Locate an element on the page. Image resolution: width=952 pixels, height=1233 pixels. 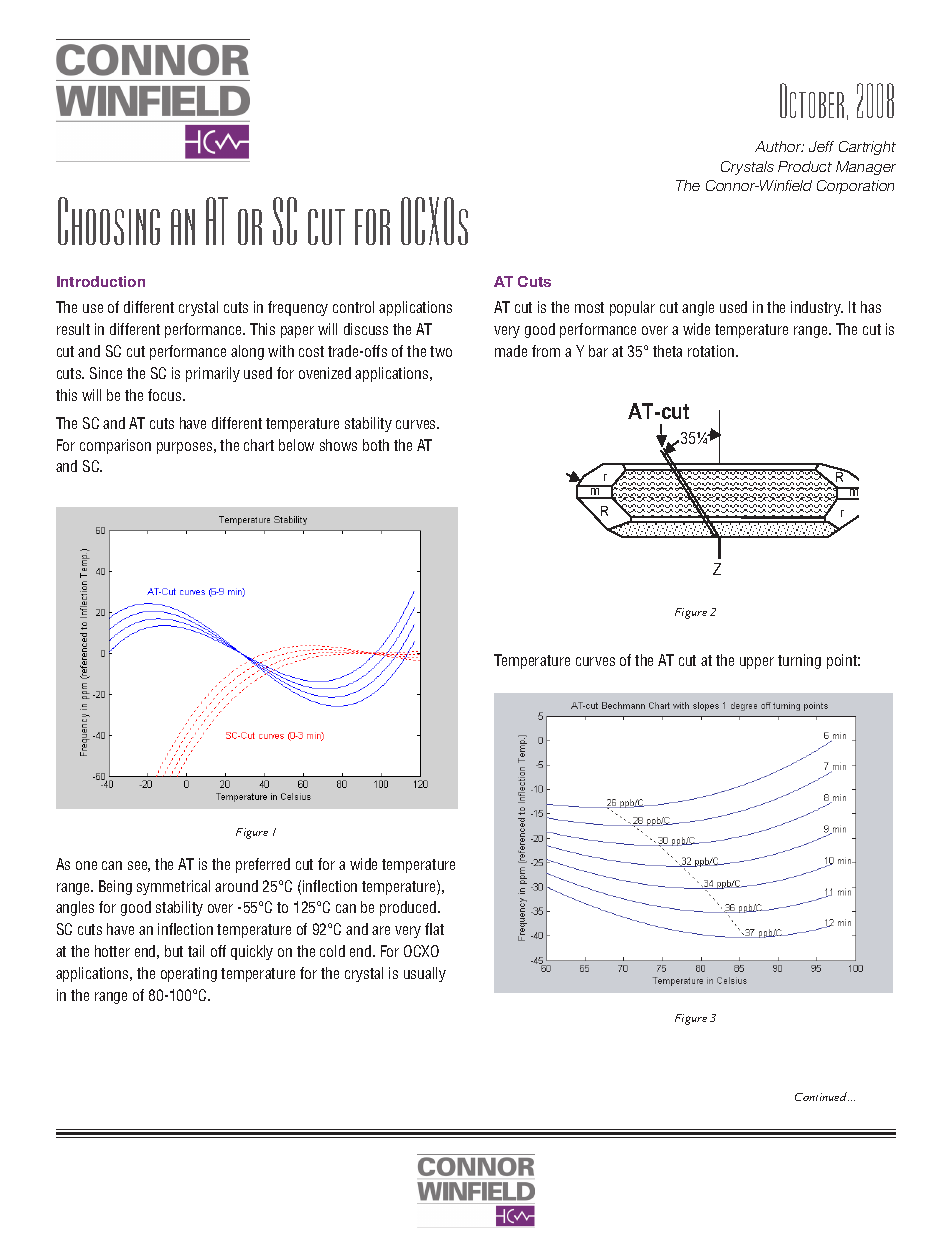
comparison is located at coordinates (115, 446).
